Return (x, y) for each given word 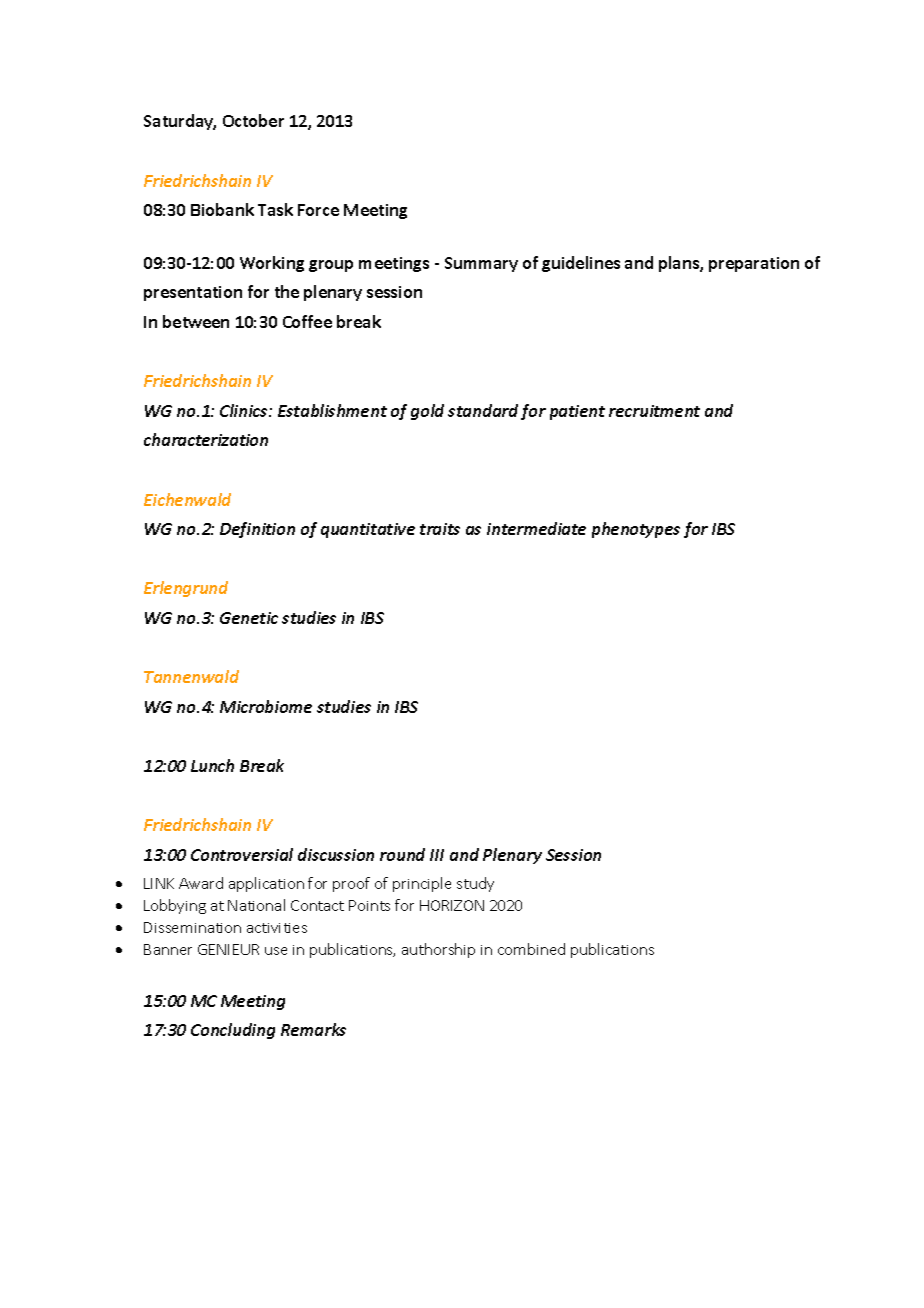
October (253, 120)
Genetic (249, 618)
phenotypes (636, 530)
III (437, 855)
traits (440, 529)
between (196, 321)
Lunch (212, 765)
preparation (754, 264)
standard (483, 410)
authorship (438, 950)
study (475, 884)
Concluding (233, 1031)
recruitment (654, 411)
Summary (481, 264)
